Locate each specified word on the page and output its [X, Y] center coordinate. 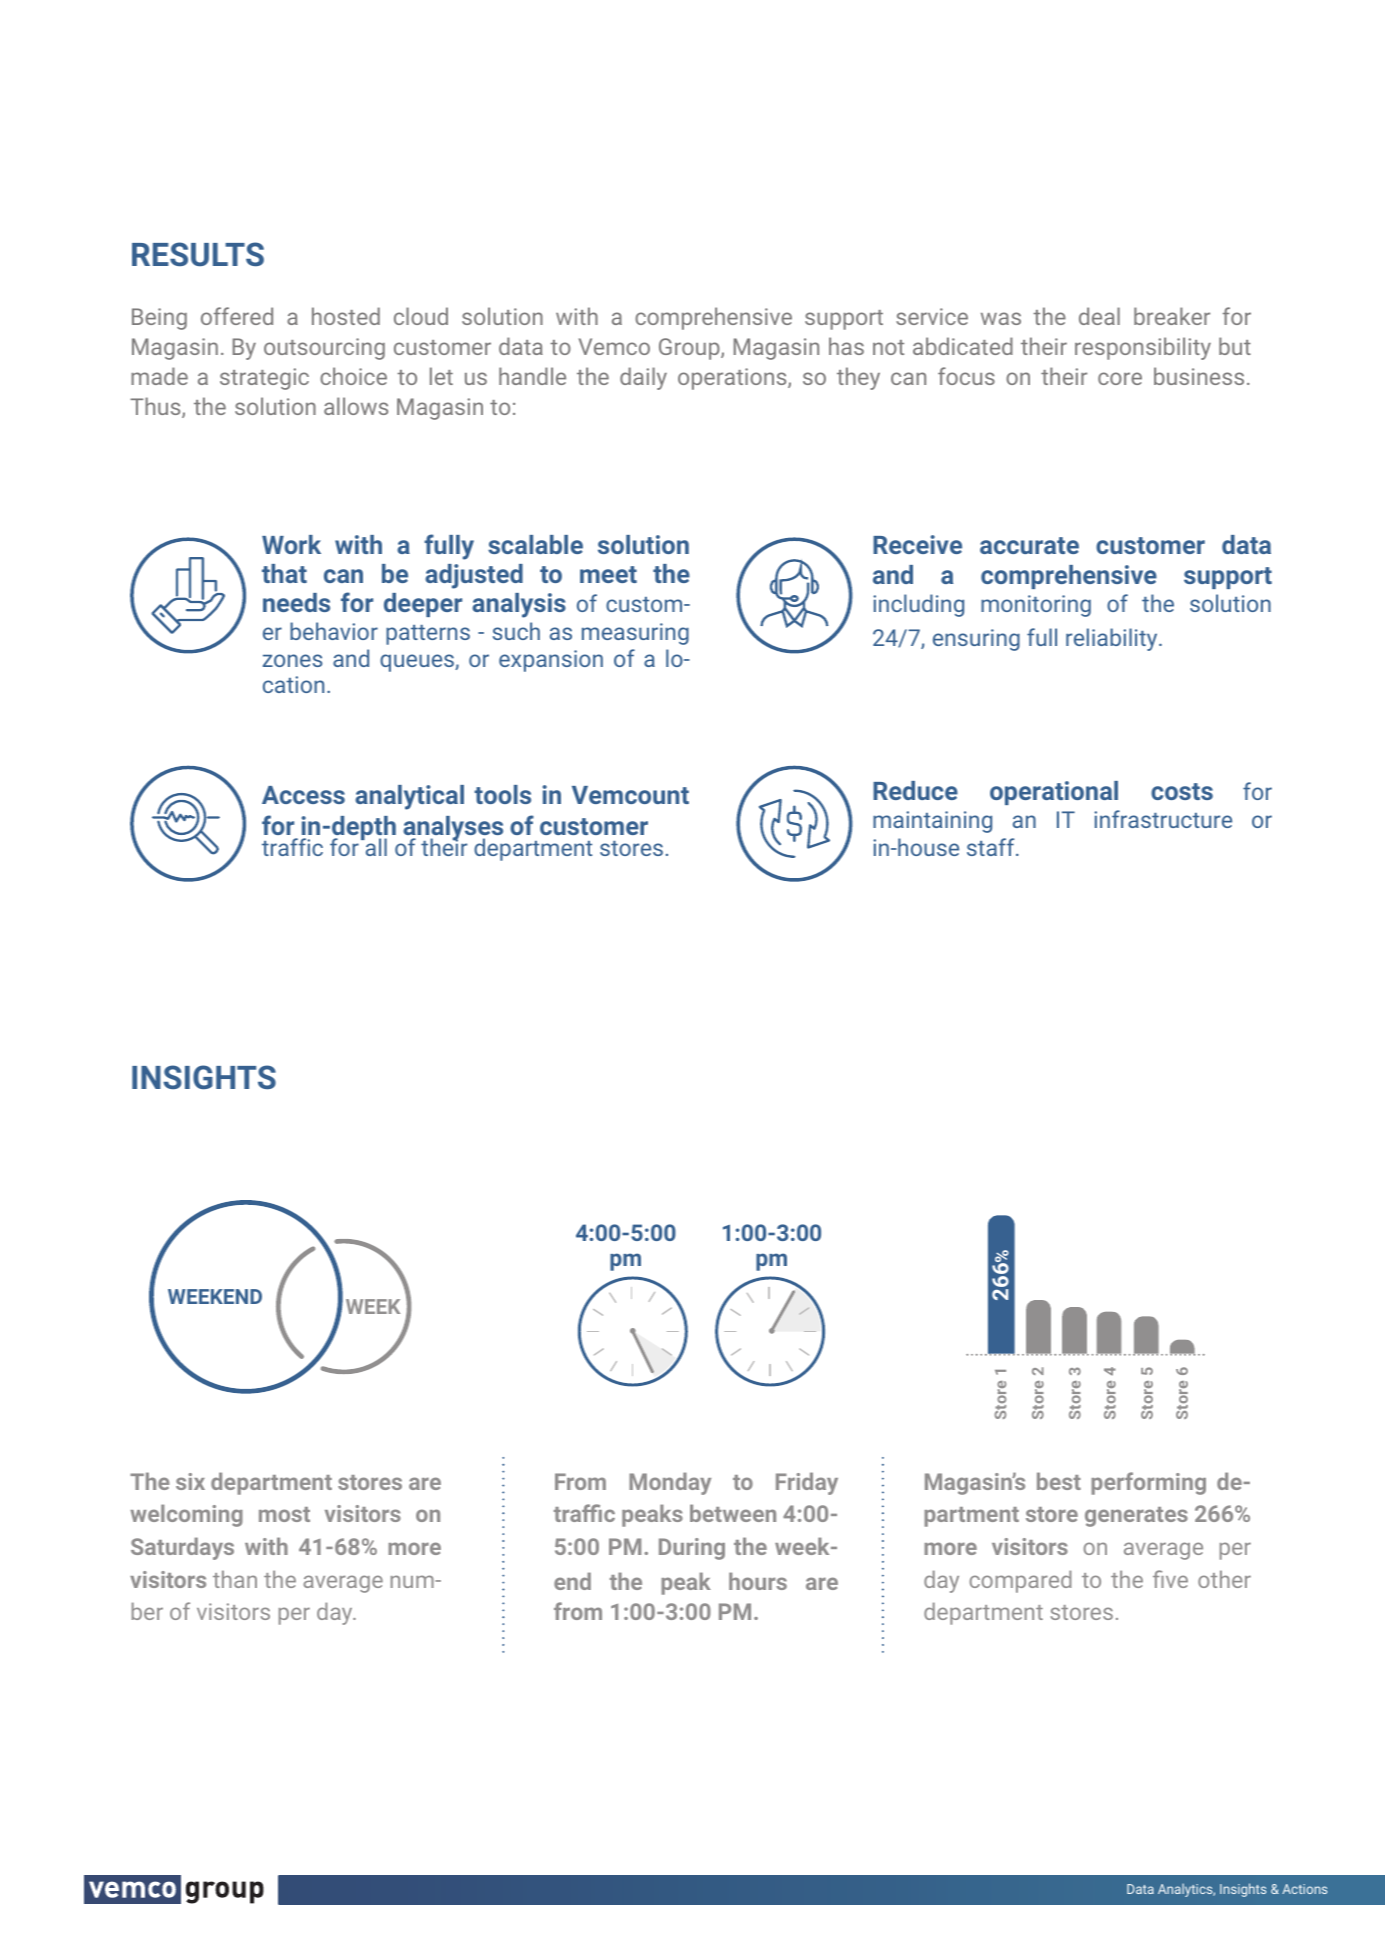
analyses [453, 829]
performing [1148, 1483]
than [235, 1579]
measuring [635, 634]
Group [690, 349]
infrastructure [1163, 819]
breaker [1172, 316]
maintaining [932, 822]
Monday [670, 1483]
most [284, 1514]
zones [293, 660]
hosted [346, 316]
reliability [1113, 639]
